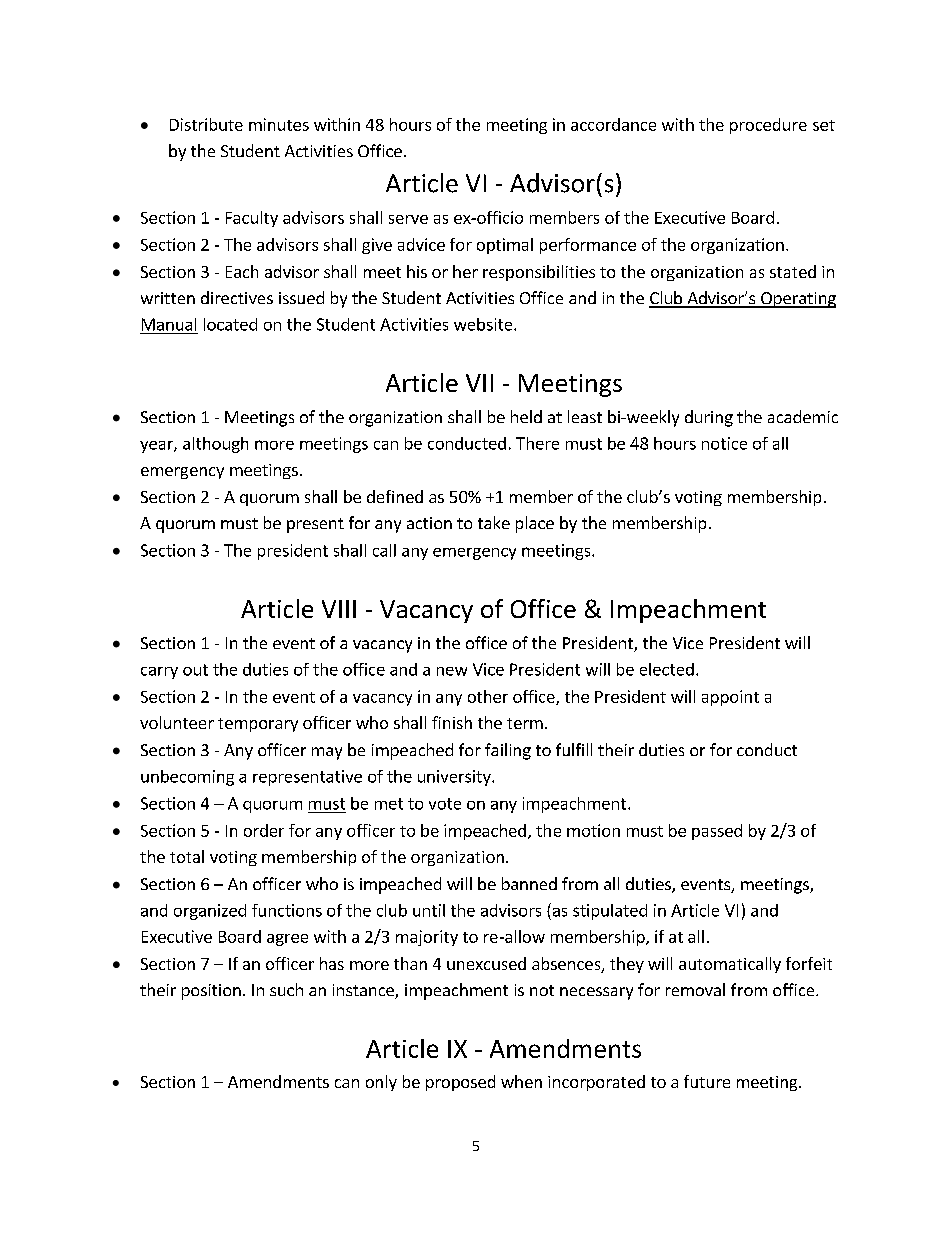  I want to click on during, so click(709, 418).
